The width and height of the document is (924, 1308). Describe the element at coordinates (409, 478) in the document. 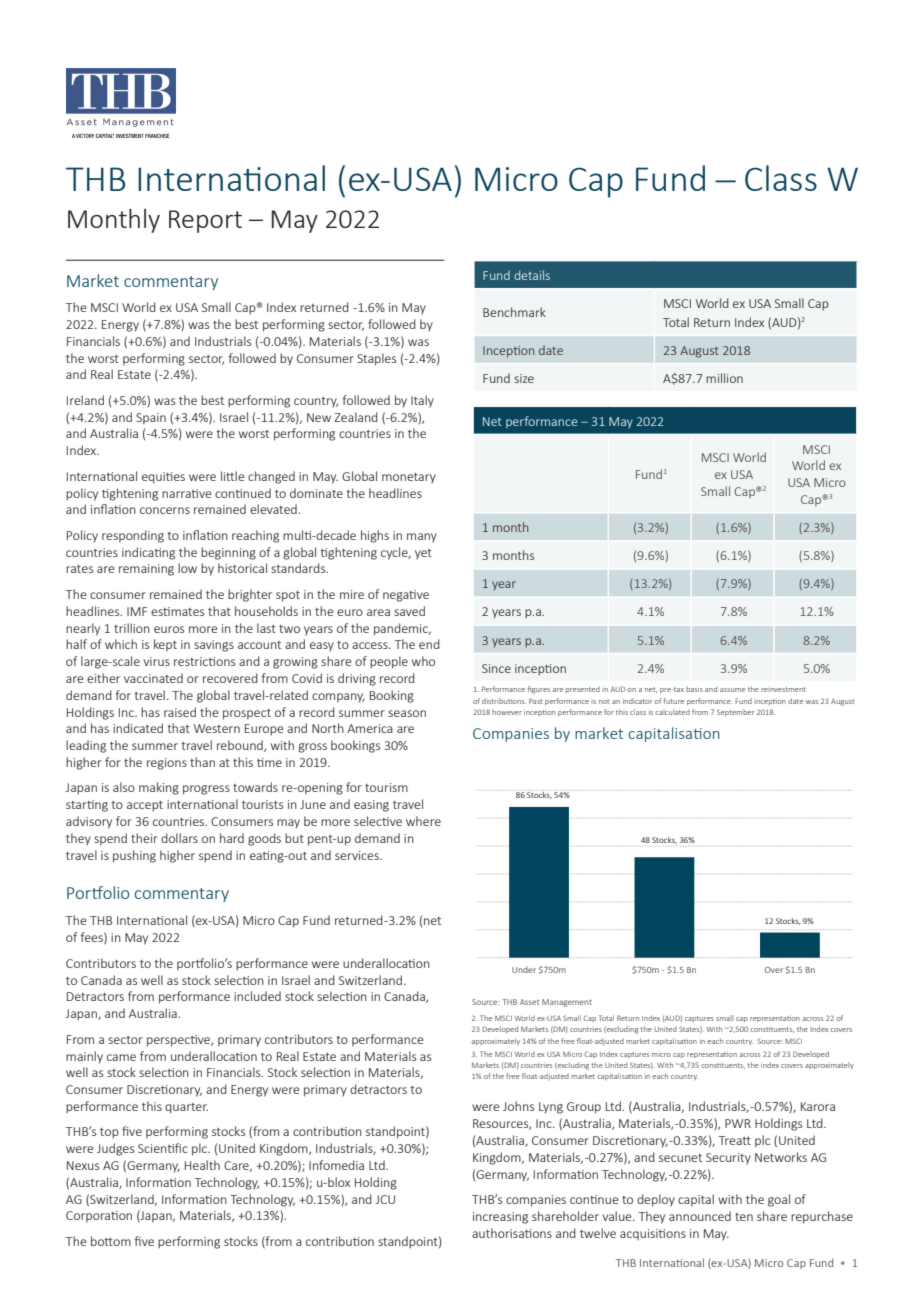

I see `monetary` at that location.
